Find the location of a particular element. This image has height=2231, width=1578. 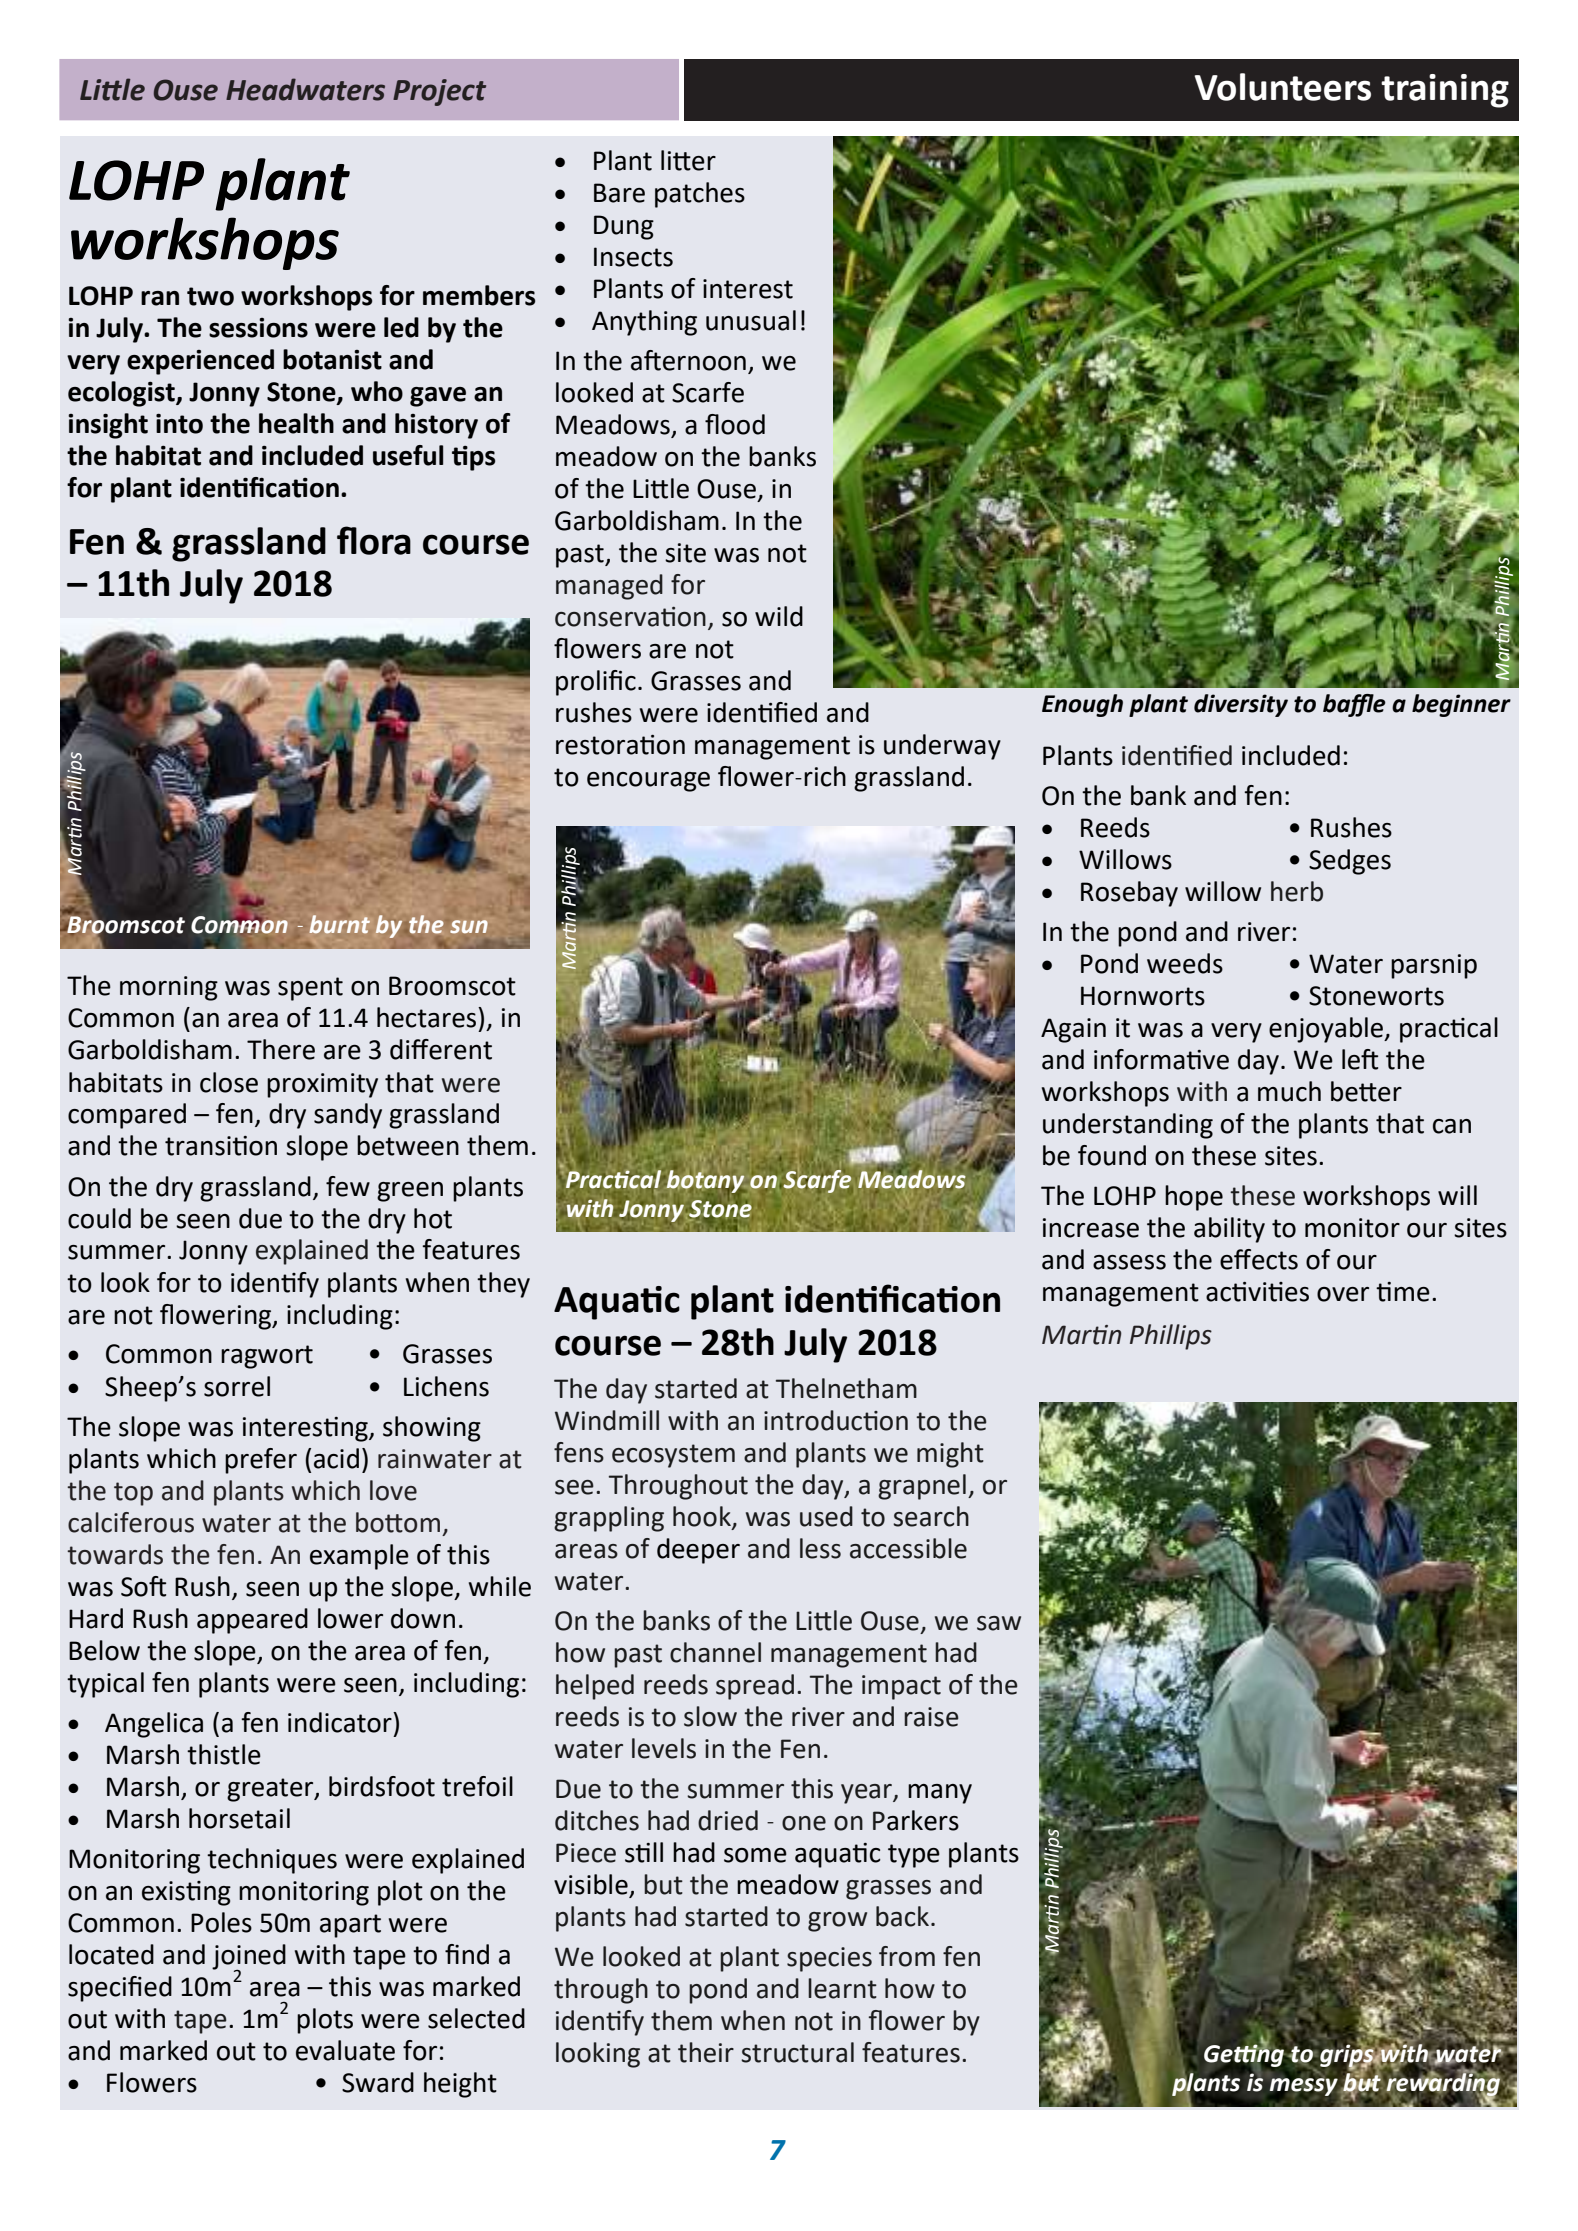

structural is located at coordinates (797, 2052).
